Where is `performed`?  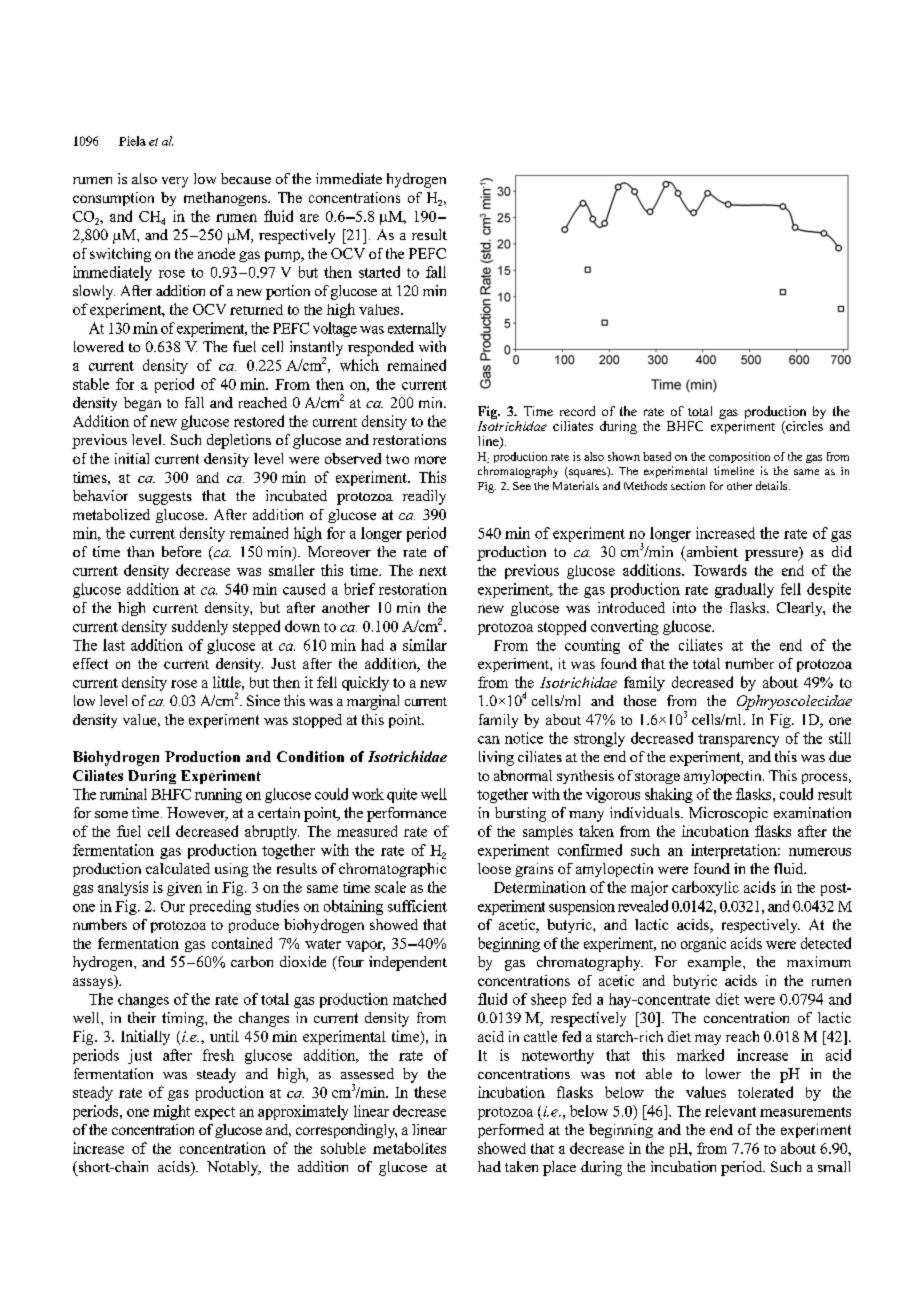
performed is located at coordinates (511, 1131).
